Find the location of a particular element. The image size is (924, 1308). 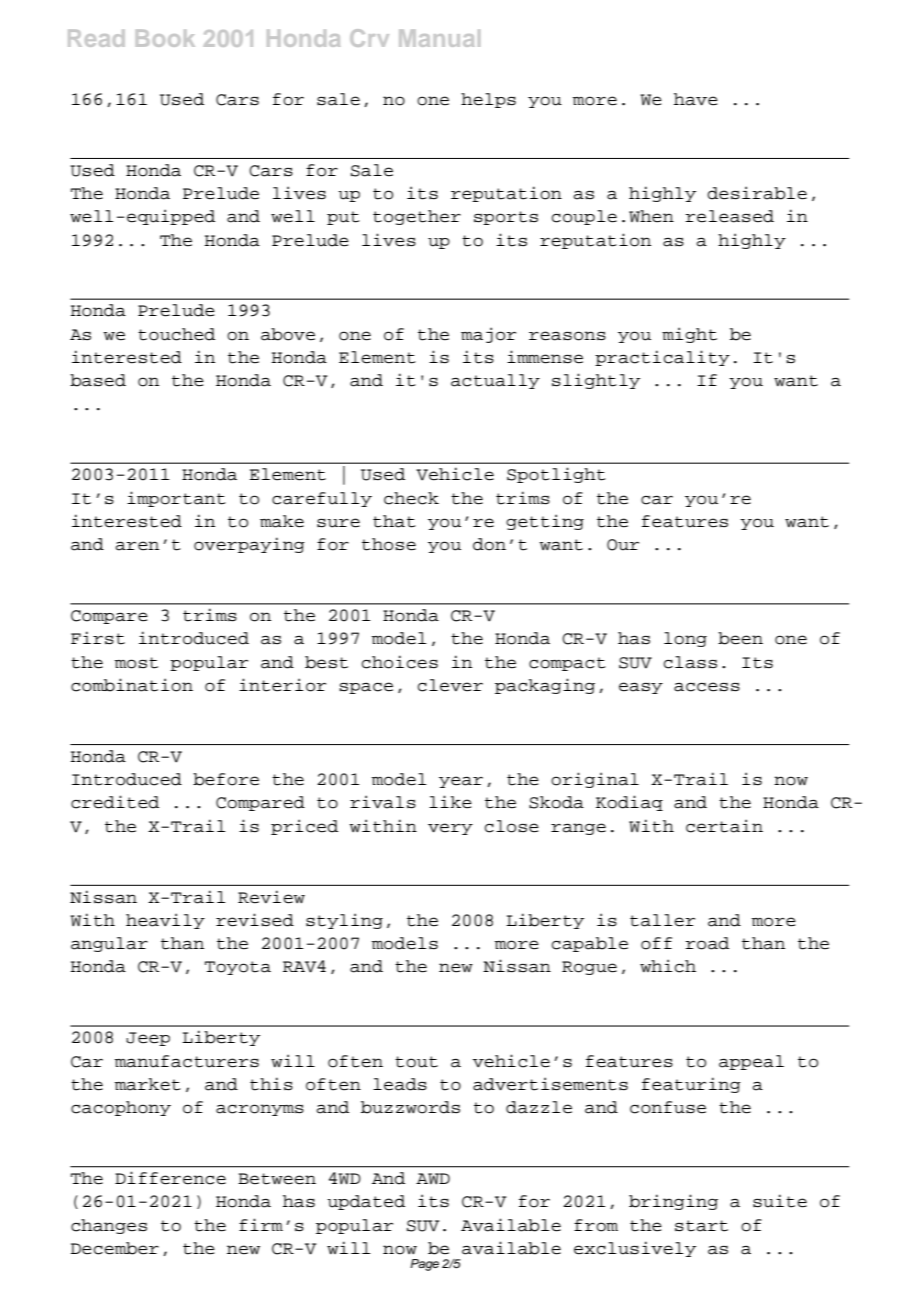

very is located at coordinates (450, 829).
